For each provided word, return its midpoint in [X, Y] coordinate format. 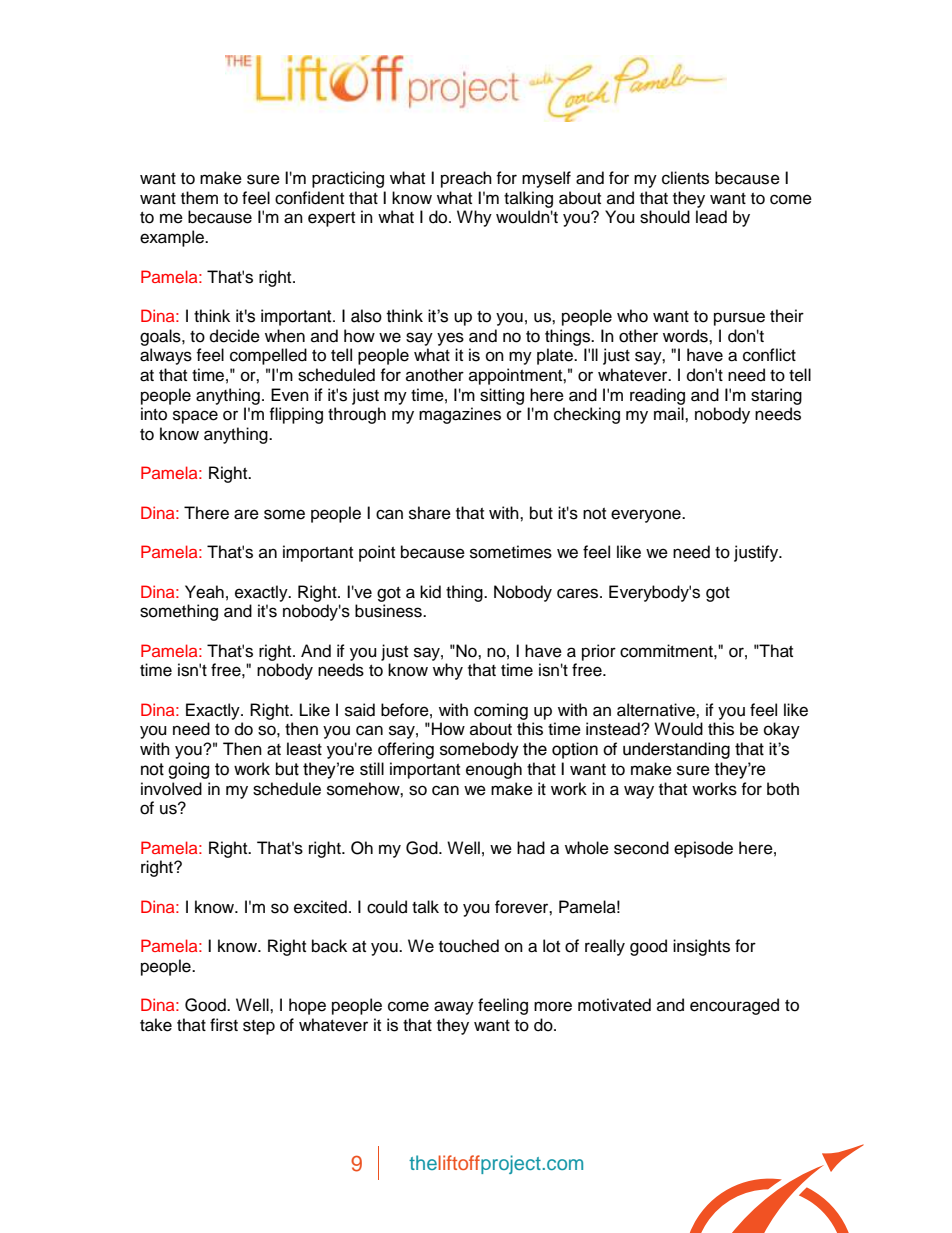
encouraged [734, 1006]
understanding [676, 750]
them [199, 198]
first [224, 1025]
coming [501, 711]
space [195, 417]
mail [670, 413]
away [454, 1008]
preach [466, 179]
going [188, 770]
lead [711, 217]
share [430, 513]
